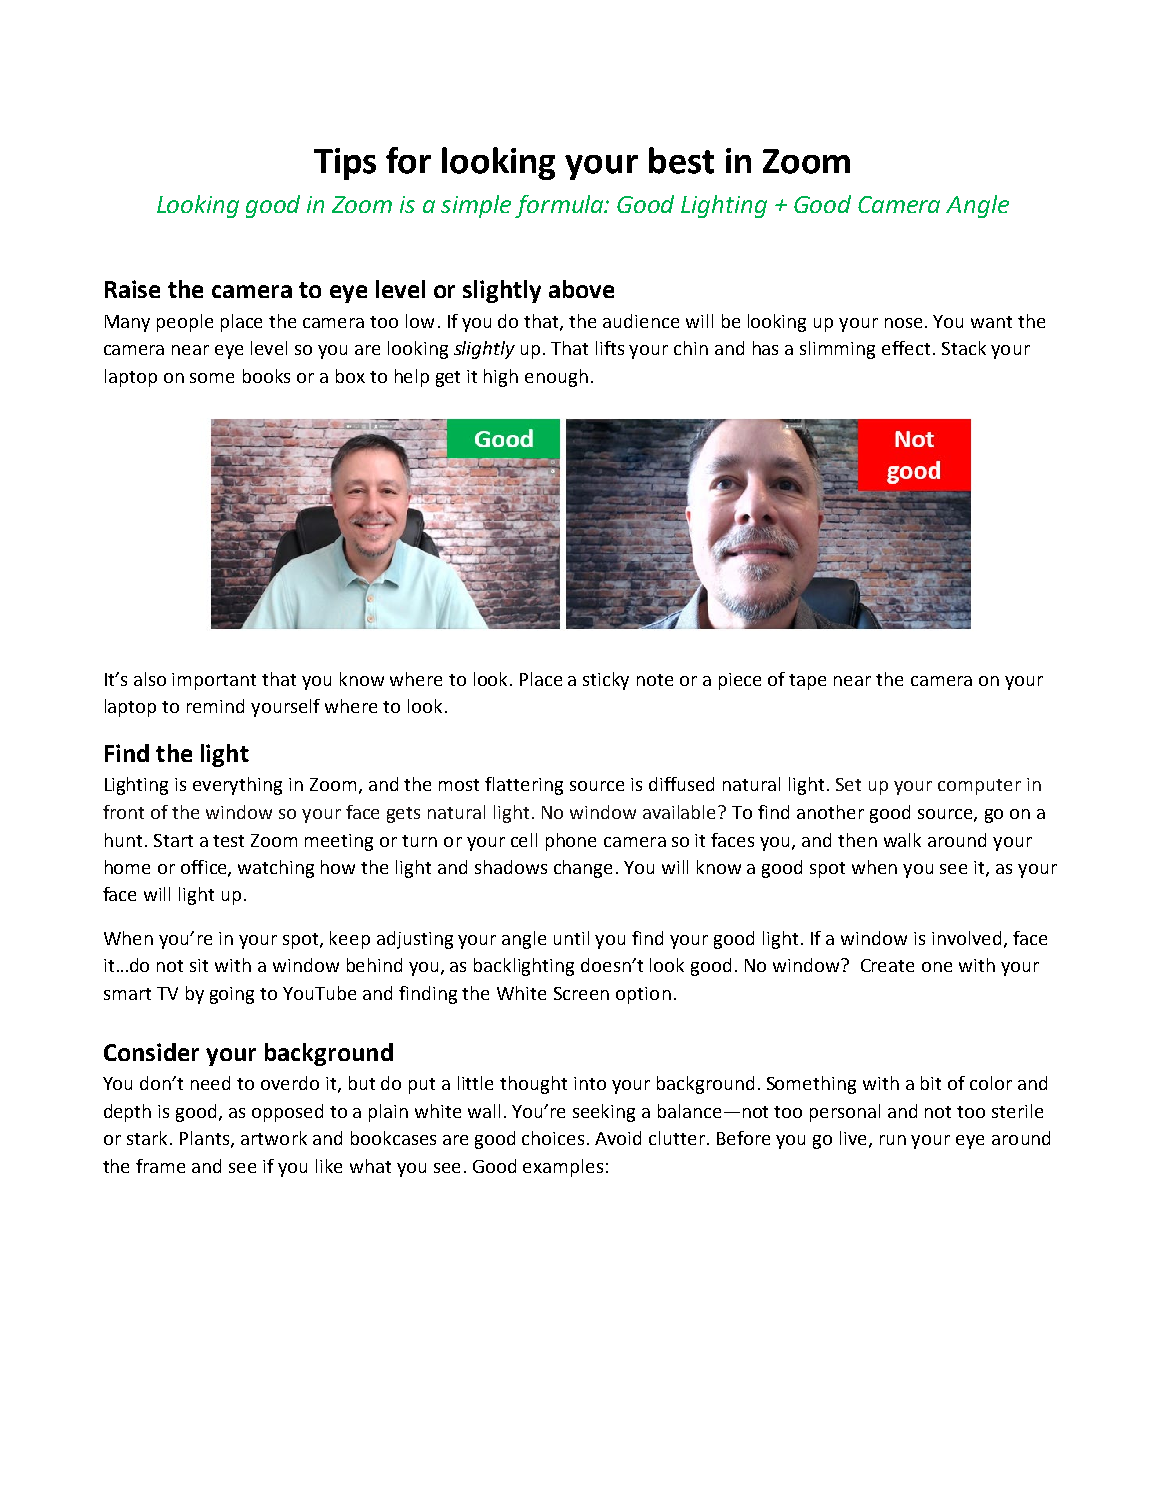  I want to click on books, so click(266, 376).
